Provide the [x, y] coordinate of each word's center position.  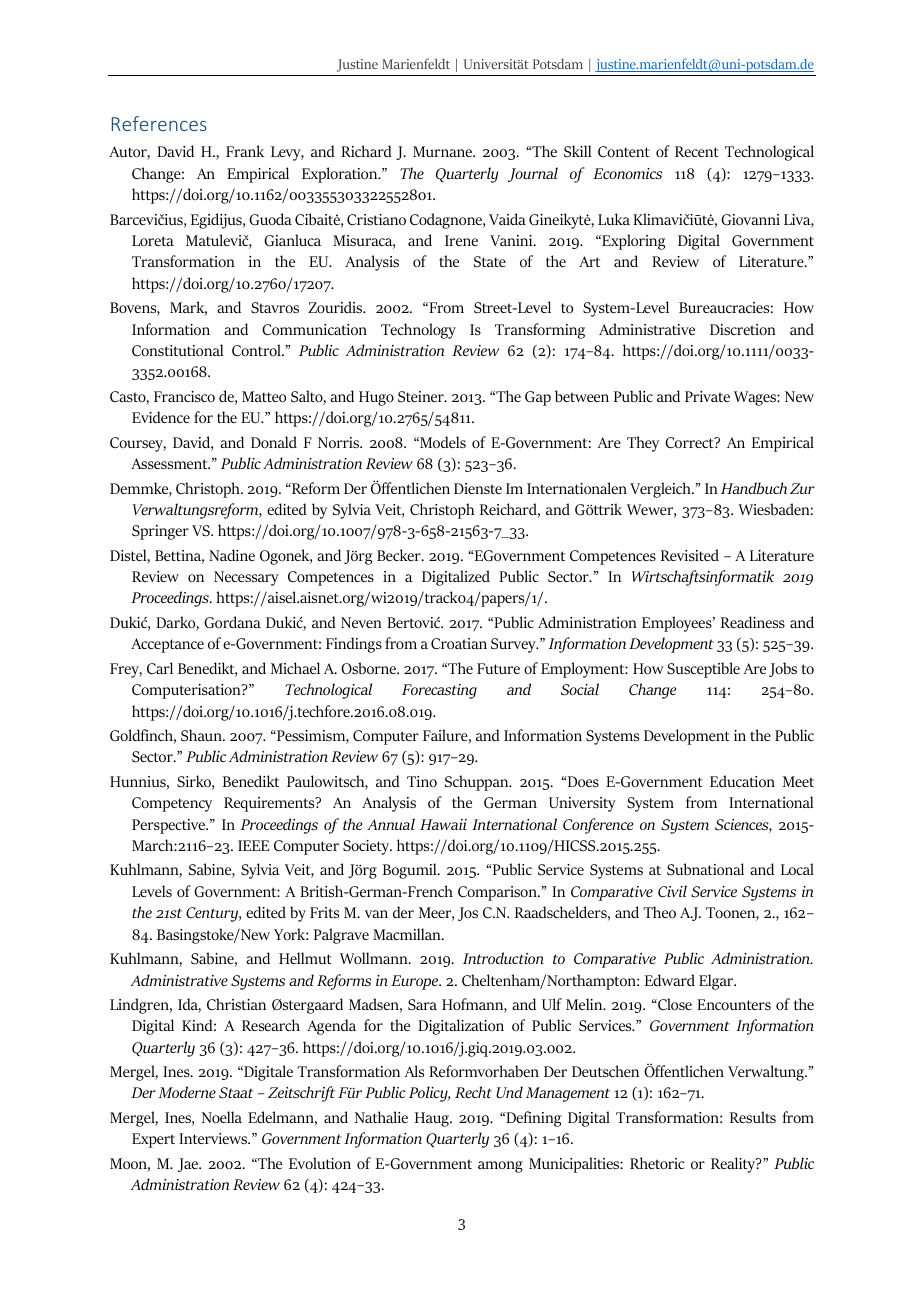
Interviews [214, 1138]
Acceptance [167, 645]
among [500, 1167]
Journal [533, 174]
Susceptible [703, 670]
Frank [245, 151]
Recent [697, 151]
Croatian [459, 644]
